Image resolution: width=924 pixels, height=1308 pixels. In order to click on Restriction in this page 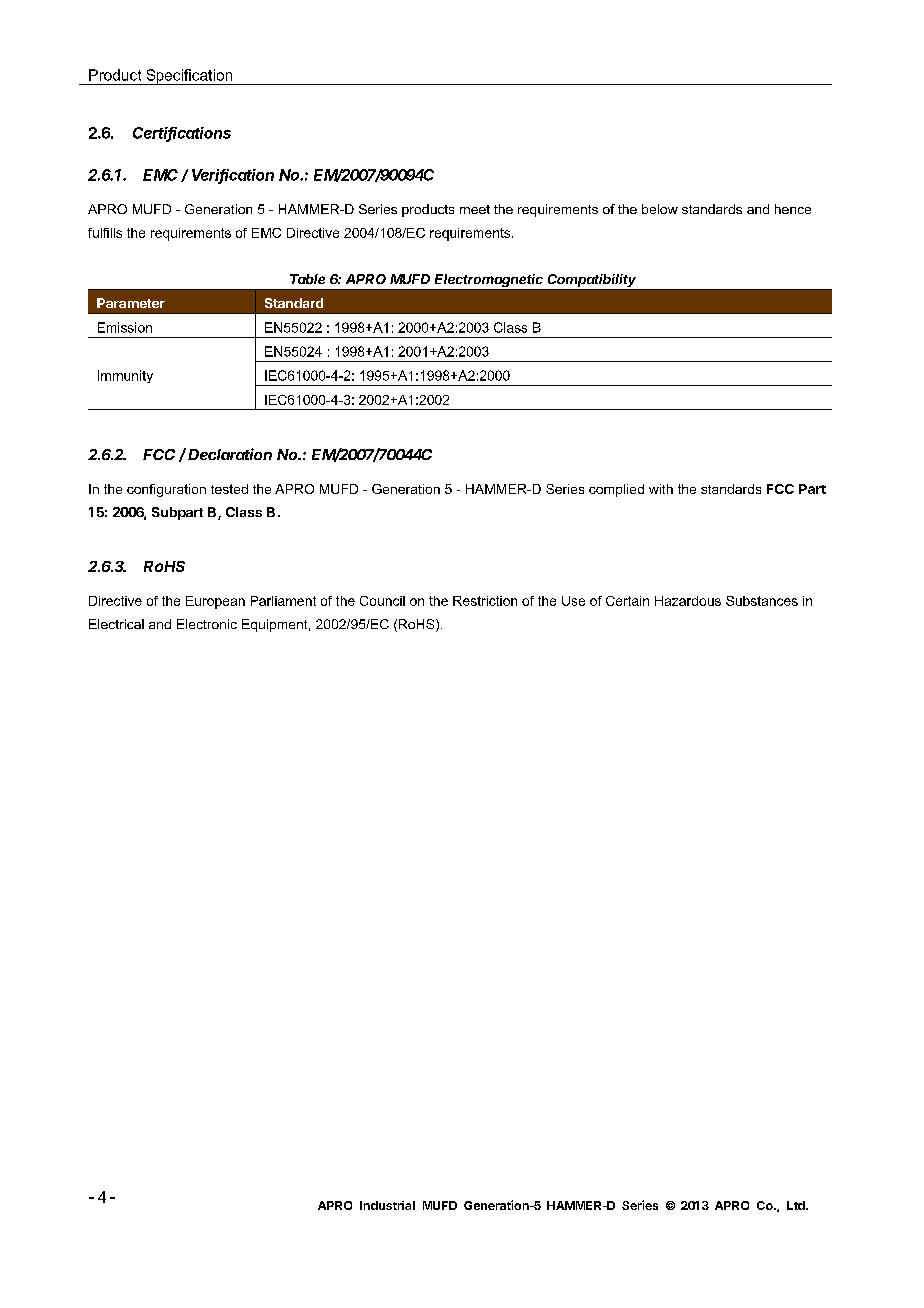, I will do `click(485, 601)`.
